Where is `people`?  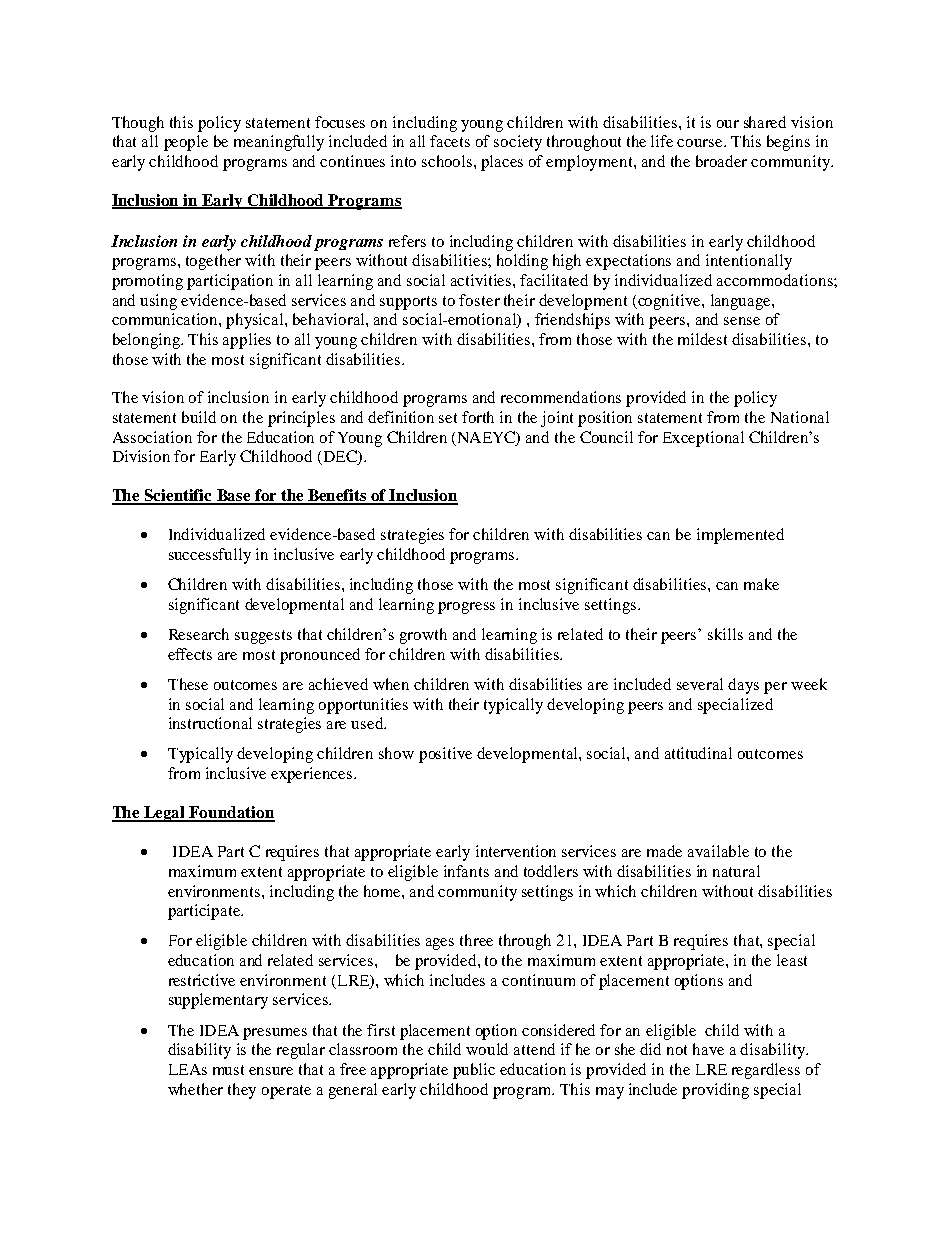 people is located at coordinates (186, 143).
